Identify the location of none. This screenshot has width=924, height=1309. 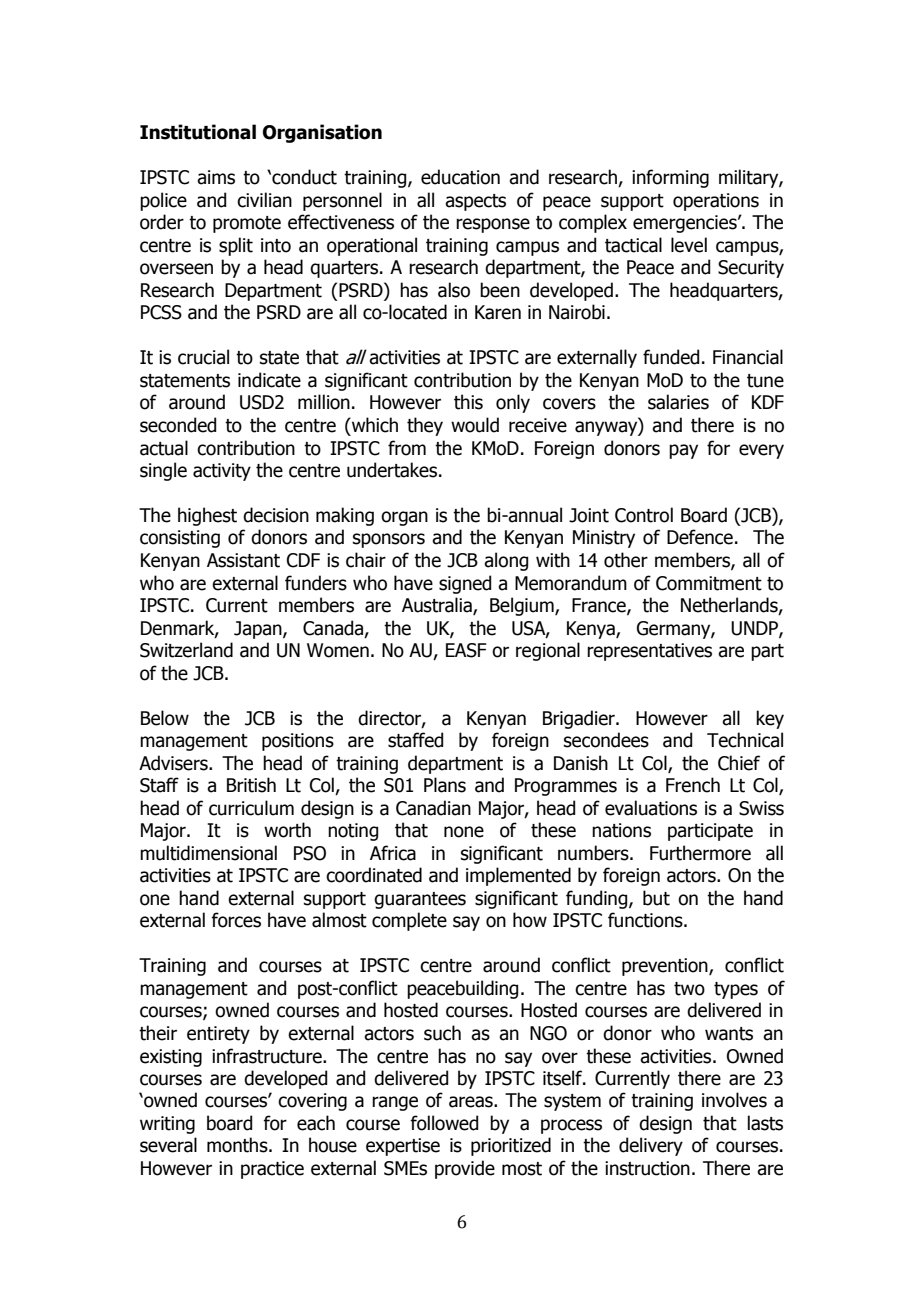
(464, 832).
